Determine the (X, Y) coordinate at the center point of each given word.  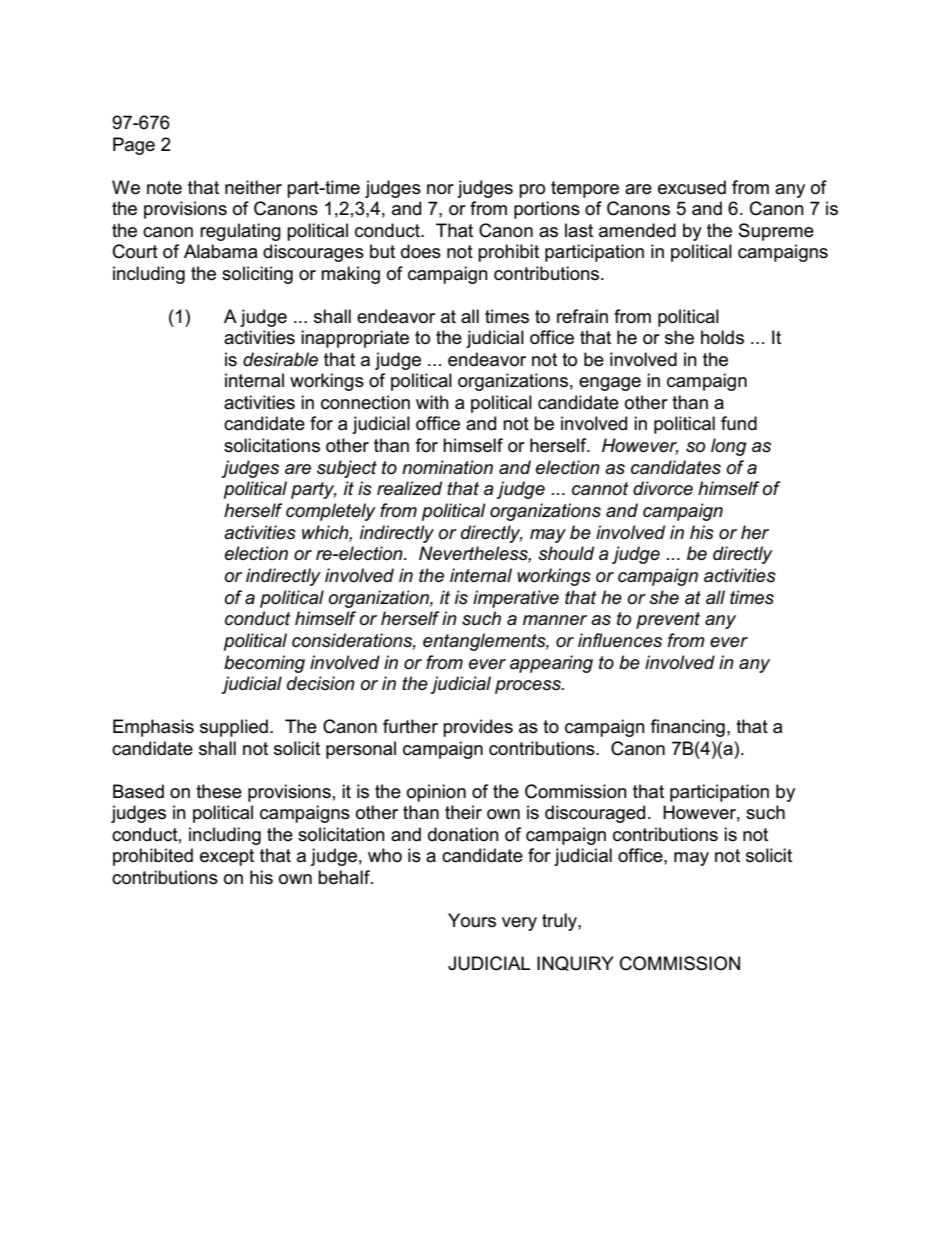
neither (253, 187)
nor (440, 189)
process (529, 687)
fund (739, 423)
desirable (280, 359)
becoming (264, 664)
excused (692, 187)
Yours (472, 920)
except (227, 857)
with (432, 402)
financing (688, 728)
